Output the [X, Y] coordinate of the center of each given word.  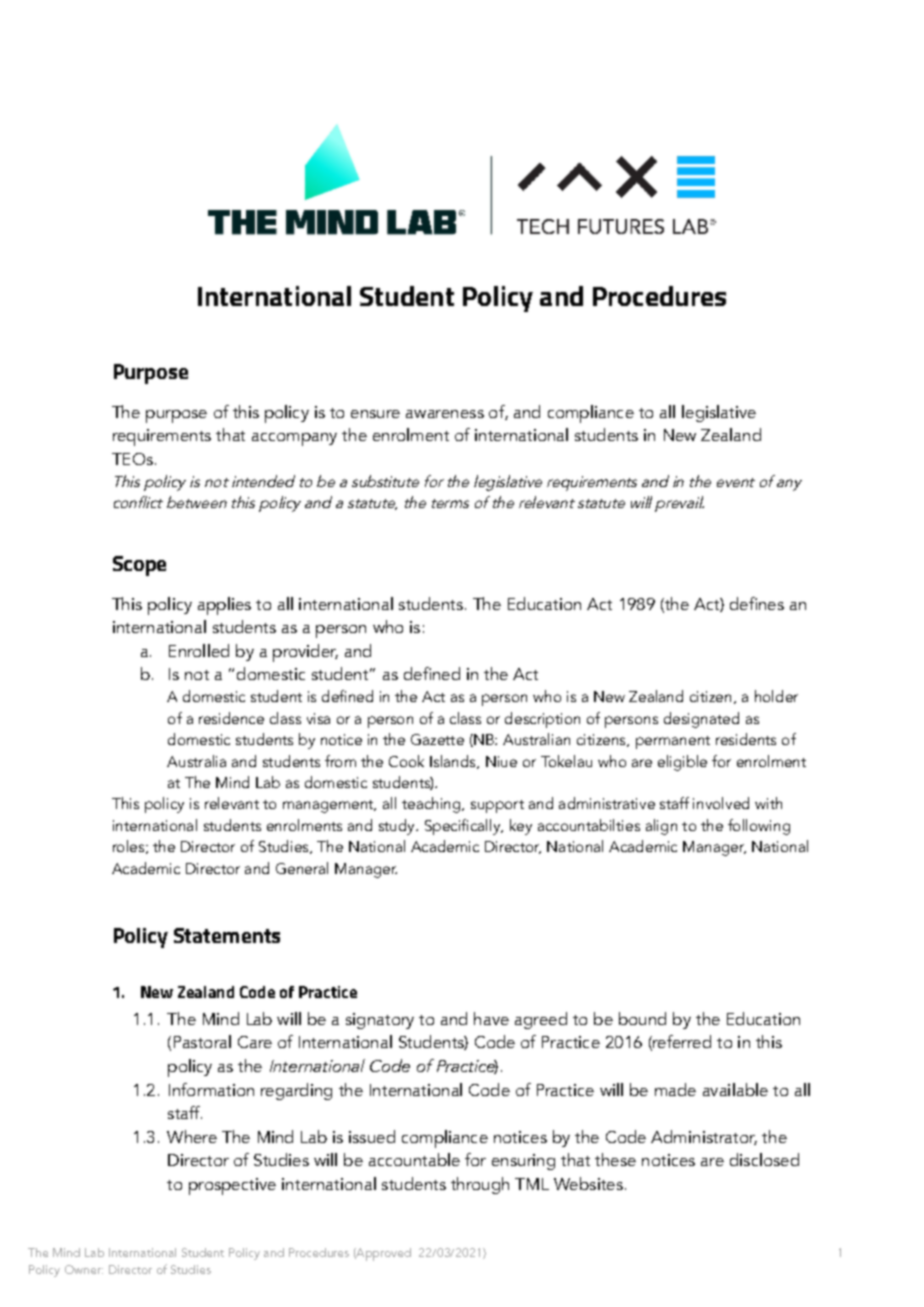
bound [642, 1018]
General [302, 868]
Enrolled [199, 650]
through [480, 1185]
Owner [84, 1269]
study [398, 827]
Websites [588, 1183]
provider [305, 653]
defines [757, 603]
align [661, 827]
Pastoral [202, 1041]
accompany [294, 439]
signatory [380, 1021]
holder [776, 696]
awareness [445, 414]
